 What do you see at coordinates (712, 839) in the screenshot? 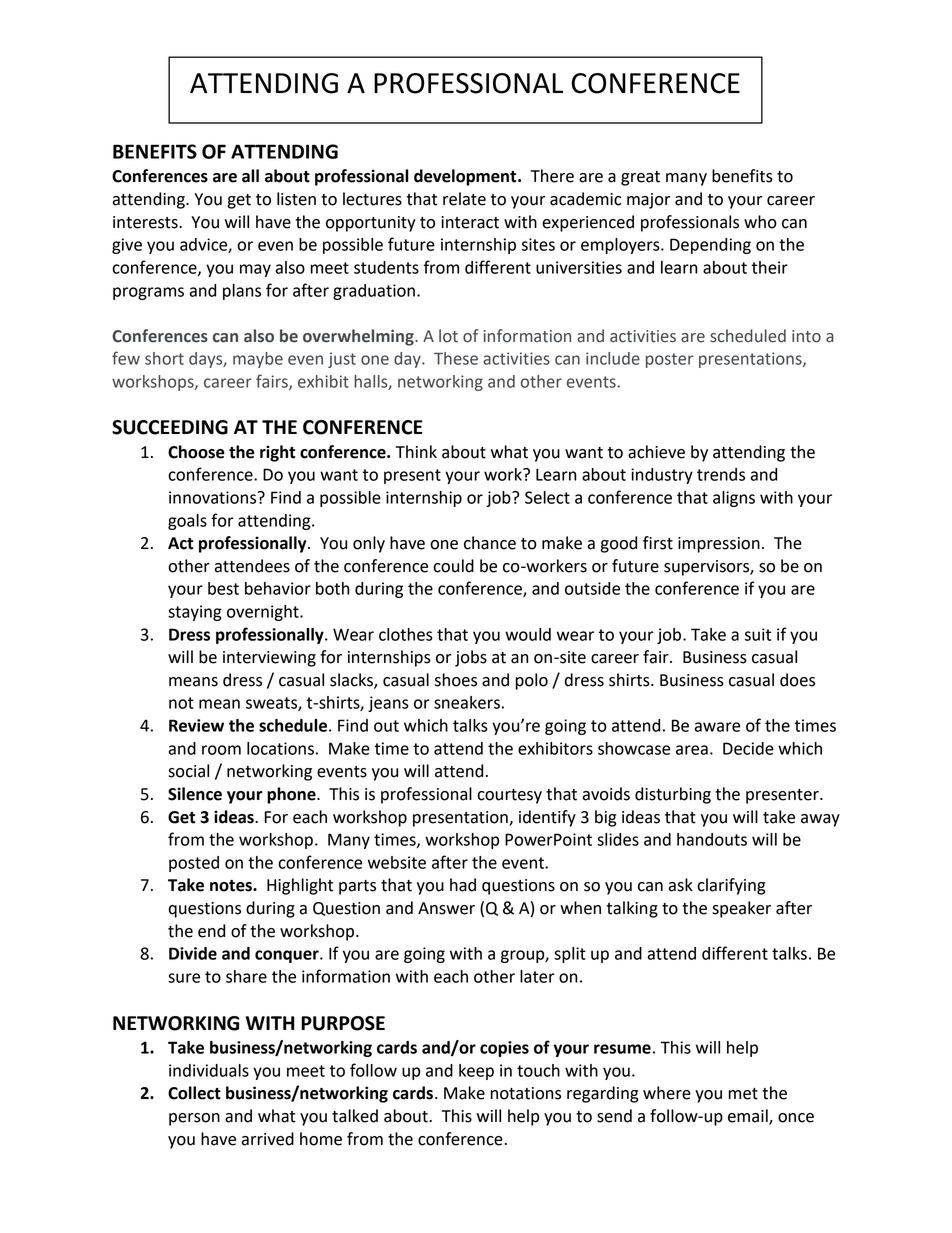
I see `handouts` at bounding box center [712, 839].
